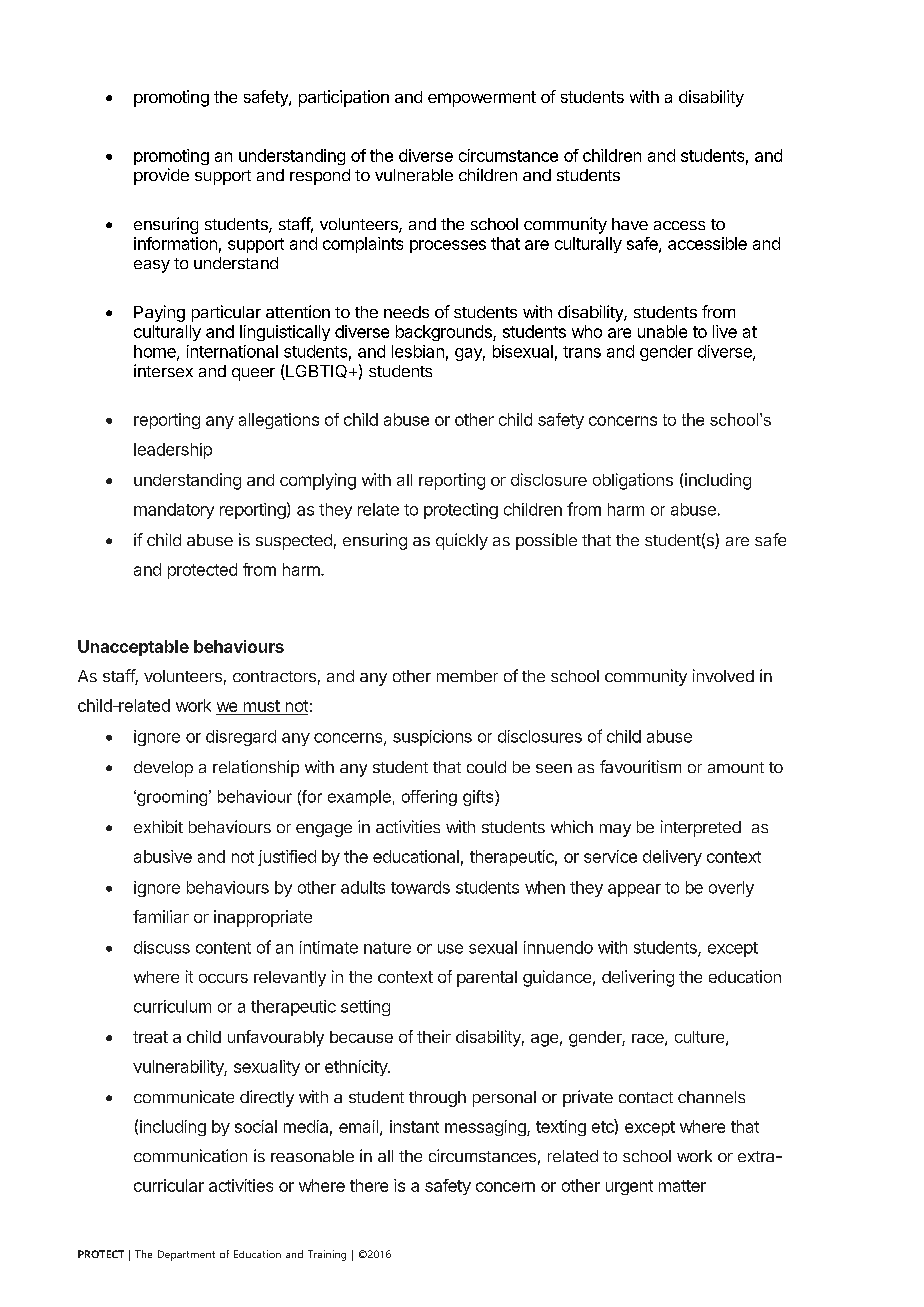  Describe the element at coordinates (462, 541) in the document. I see `quickly` at that location.
